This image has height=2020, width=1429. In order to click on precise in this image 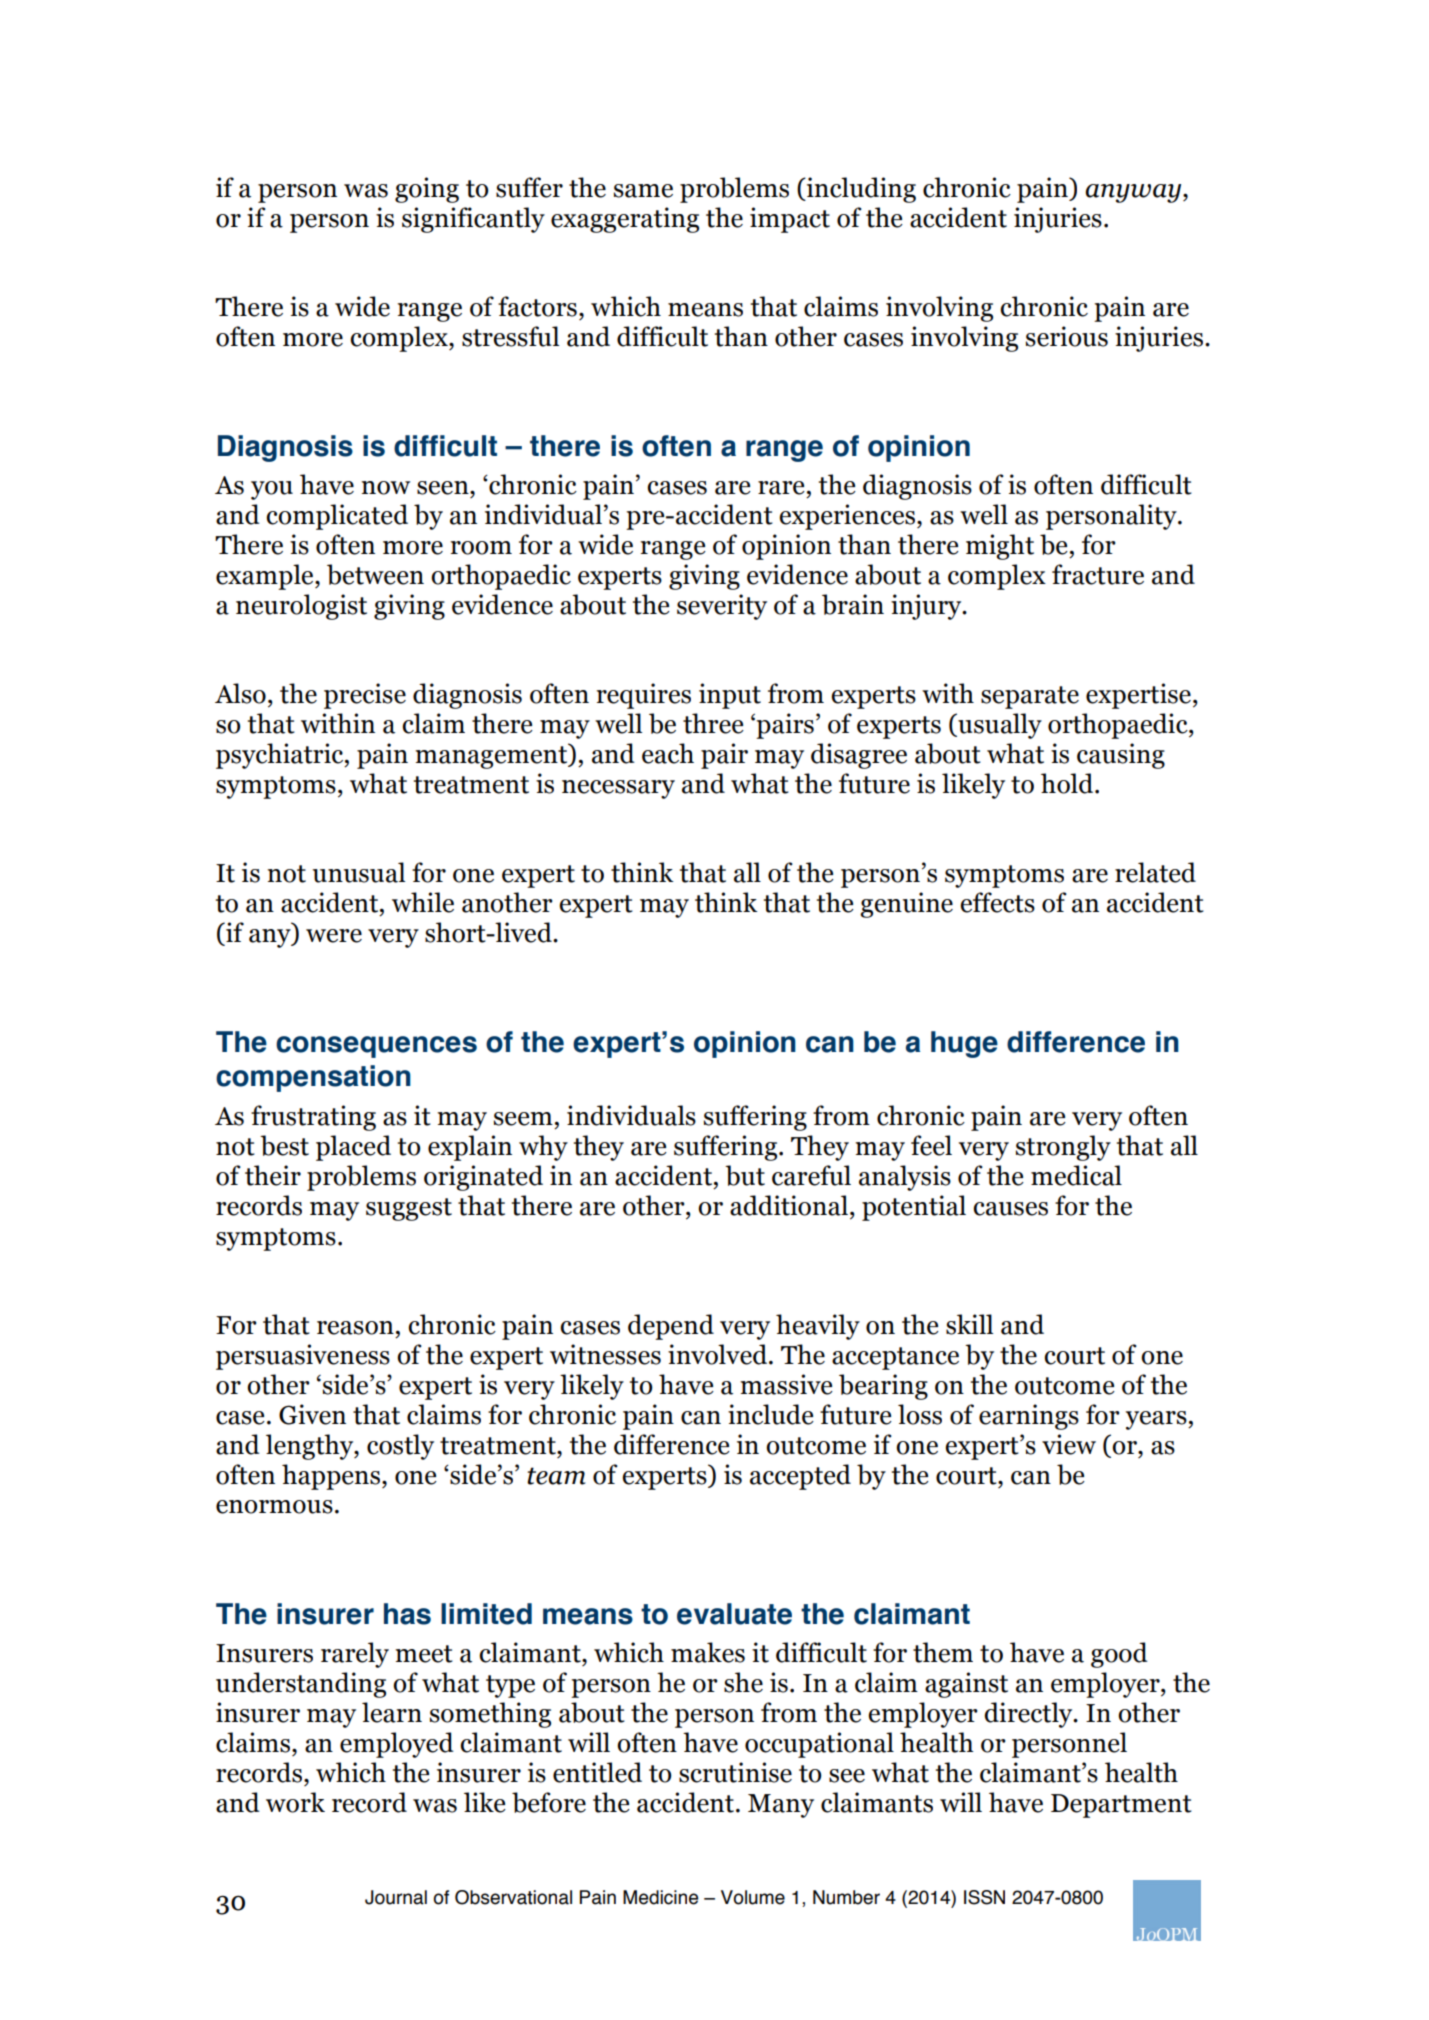, I will do `click(365, 696)`.
